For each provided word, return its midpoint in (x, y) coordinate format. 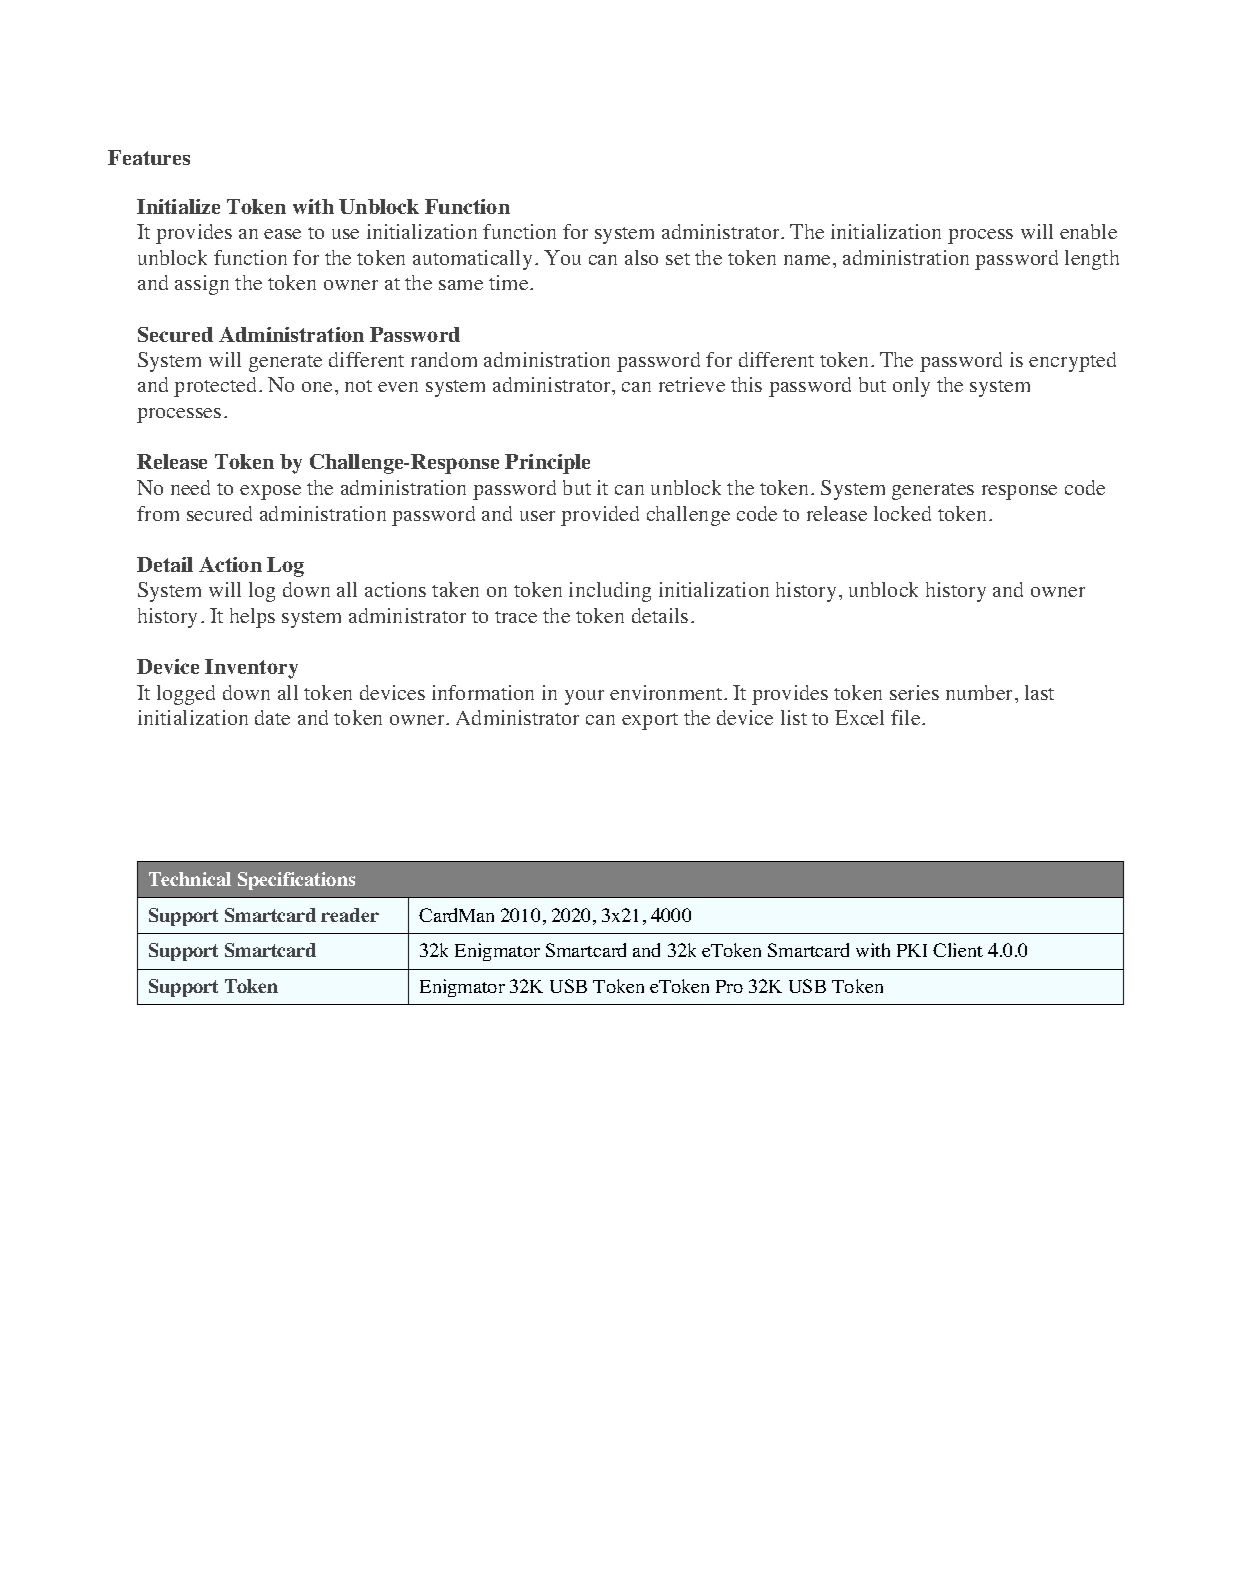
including (610, 592)
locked (902, 513)
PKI (912, 950)
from (158, 513)
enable (1088, 231)
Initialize (178, 206)
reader (350, 915)
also (641, 257)
